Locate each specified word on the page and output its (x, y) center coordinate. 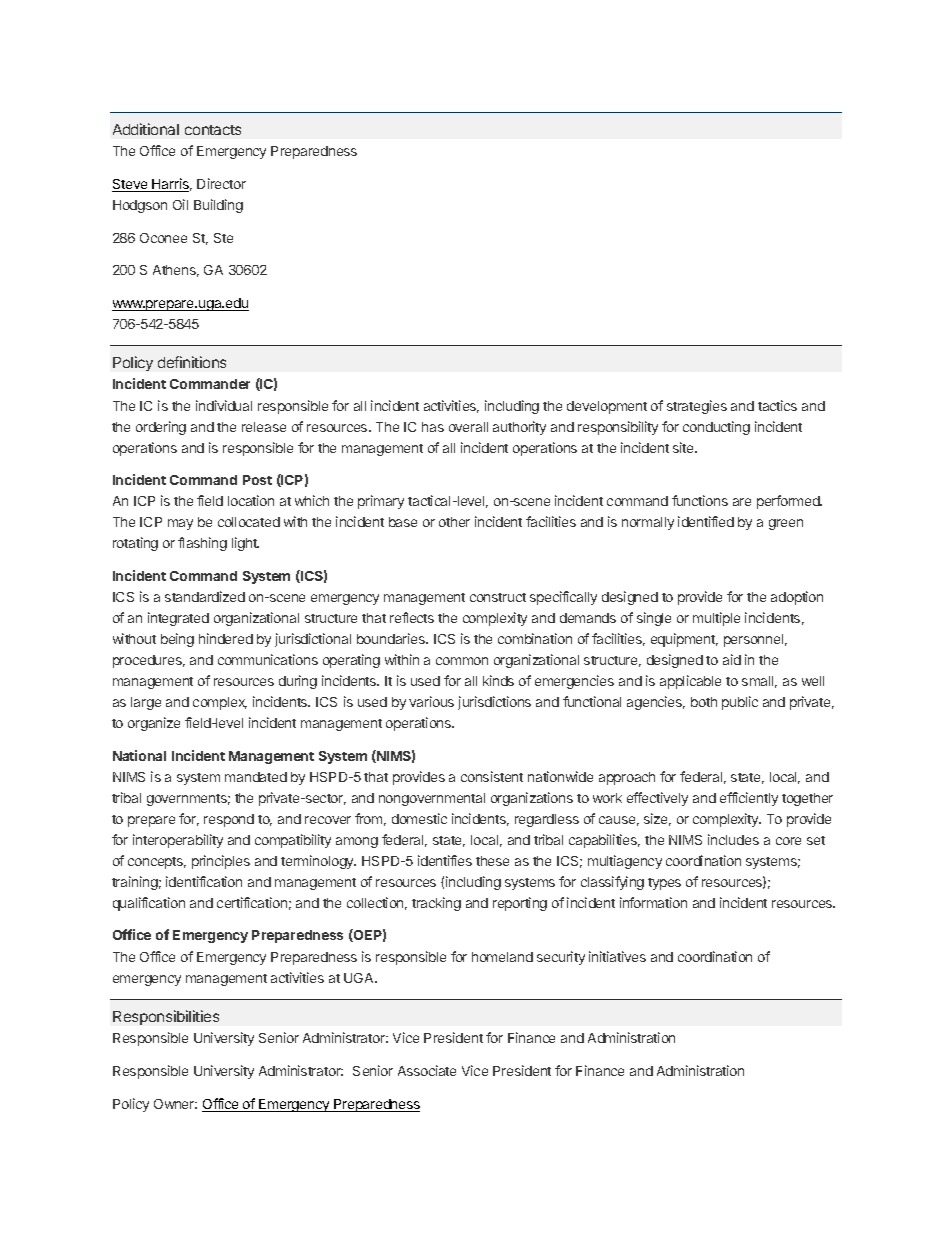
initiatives (617, 956)
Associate (427, 1070)
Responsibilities (166, 1017)
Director (221, 183)
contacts (213, 130)
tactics (777, 405)
